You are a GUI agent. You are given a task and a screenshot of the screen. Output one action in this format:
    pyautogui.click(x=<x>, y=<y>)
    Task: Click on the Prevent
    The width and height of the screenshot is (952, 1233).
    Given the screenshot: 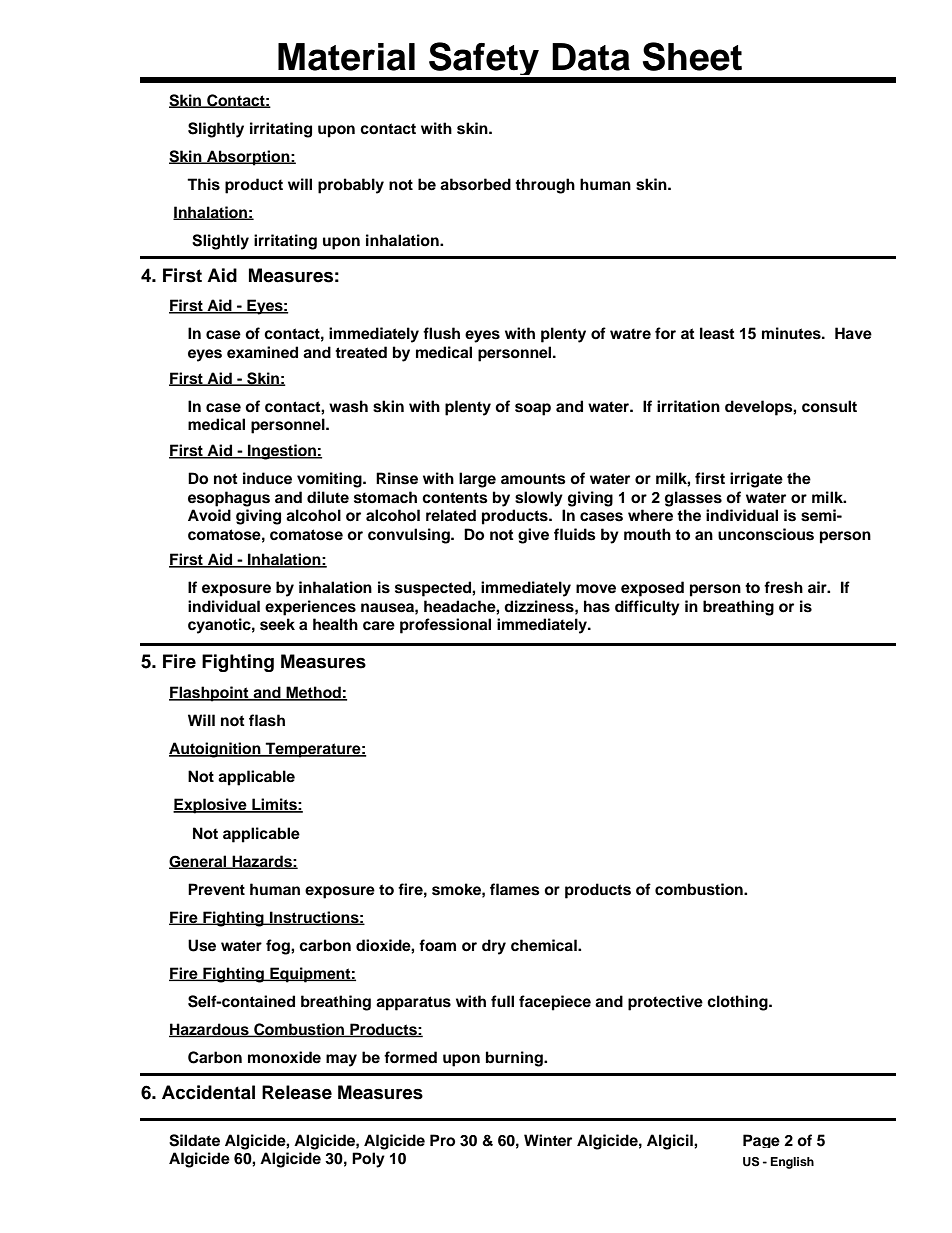 What is the action you would take?
    pyautogui.click(x=216, y=889)
